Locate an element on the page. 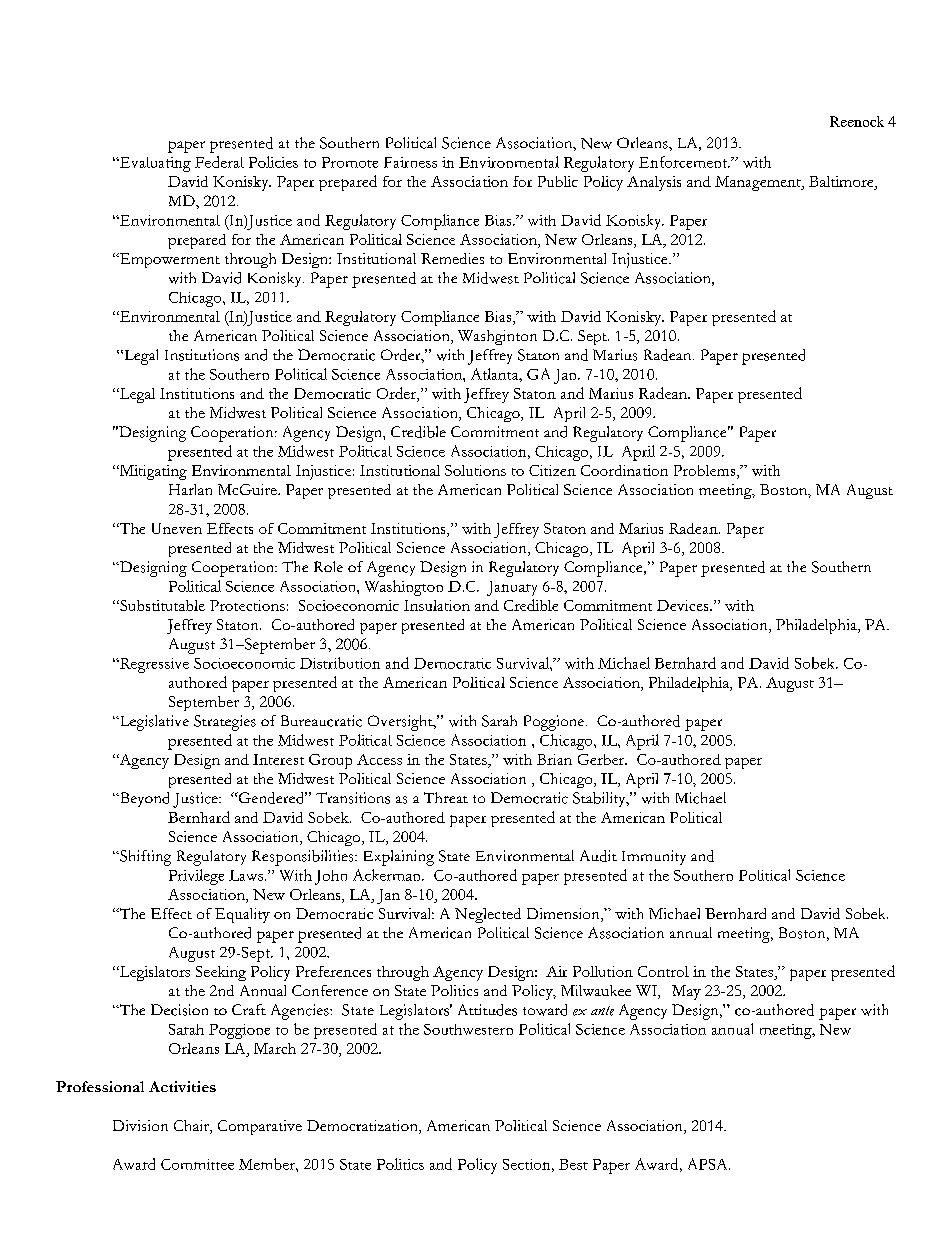 This image has width=952, height=1233. Problems is located at coordinates (706, 472).
